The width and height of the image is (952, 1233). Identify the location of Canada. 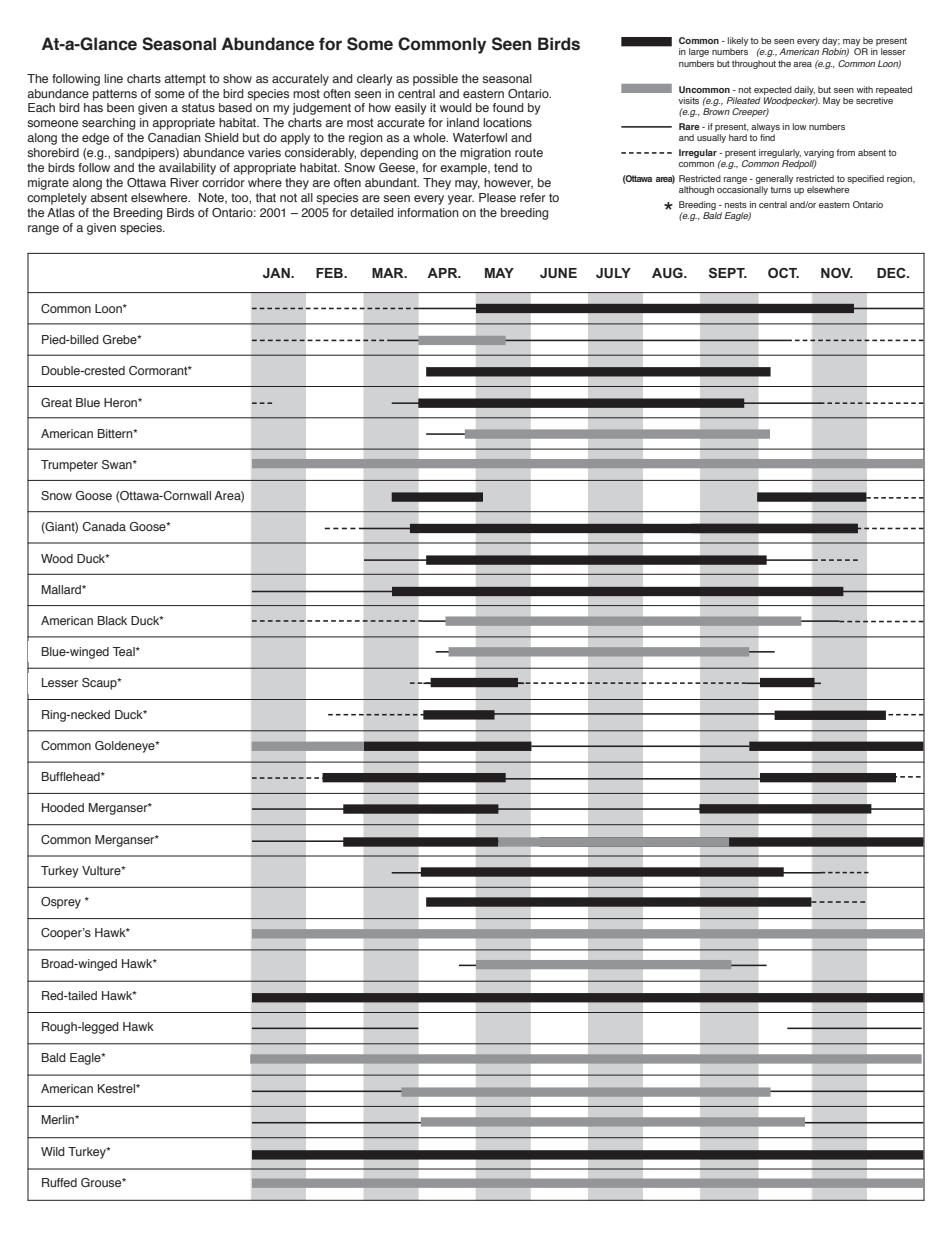
(104, 526).
